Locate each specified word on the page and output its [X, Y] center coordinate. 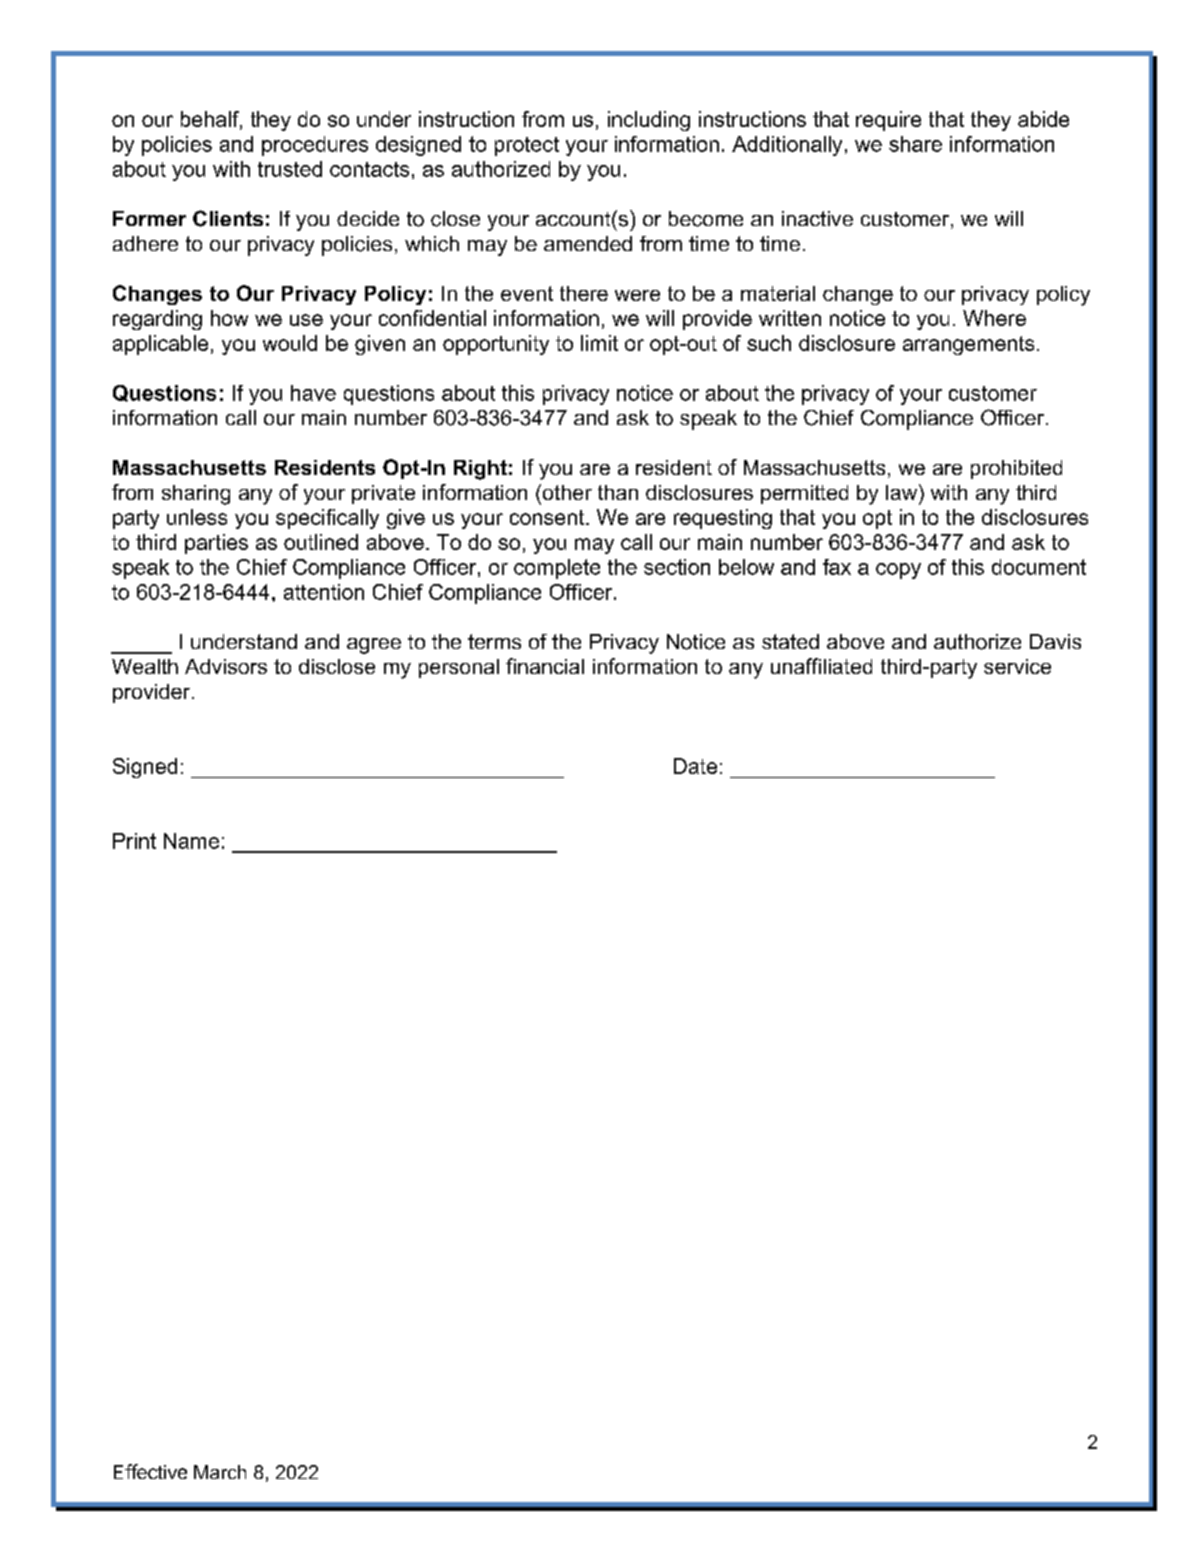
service [1017, 666]
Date [695, 766]
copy [898, 571]
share [915, 144]
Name [191, 841]
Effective [150, 1471]
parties [216, 544]
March [220, 1472]
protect [527, 146]
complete [557, 569]
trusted [290, 169]
